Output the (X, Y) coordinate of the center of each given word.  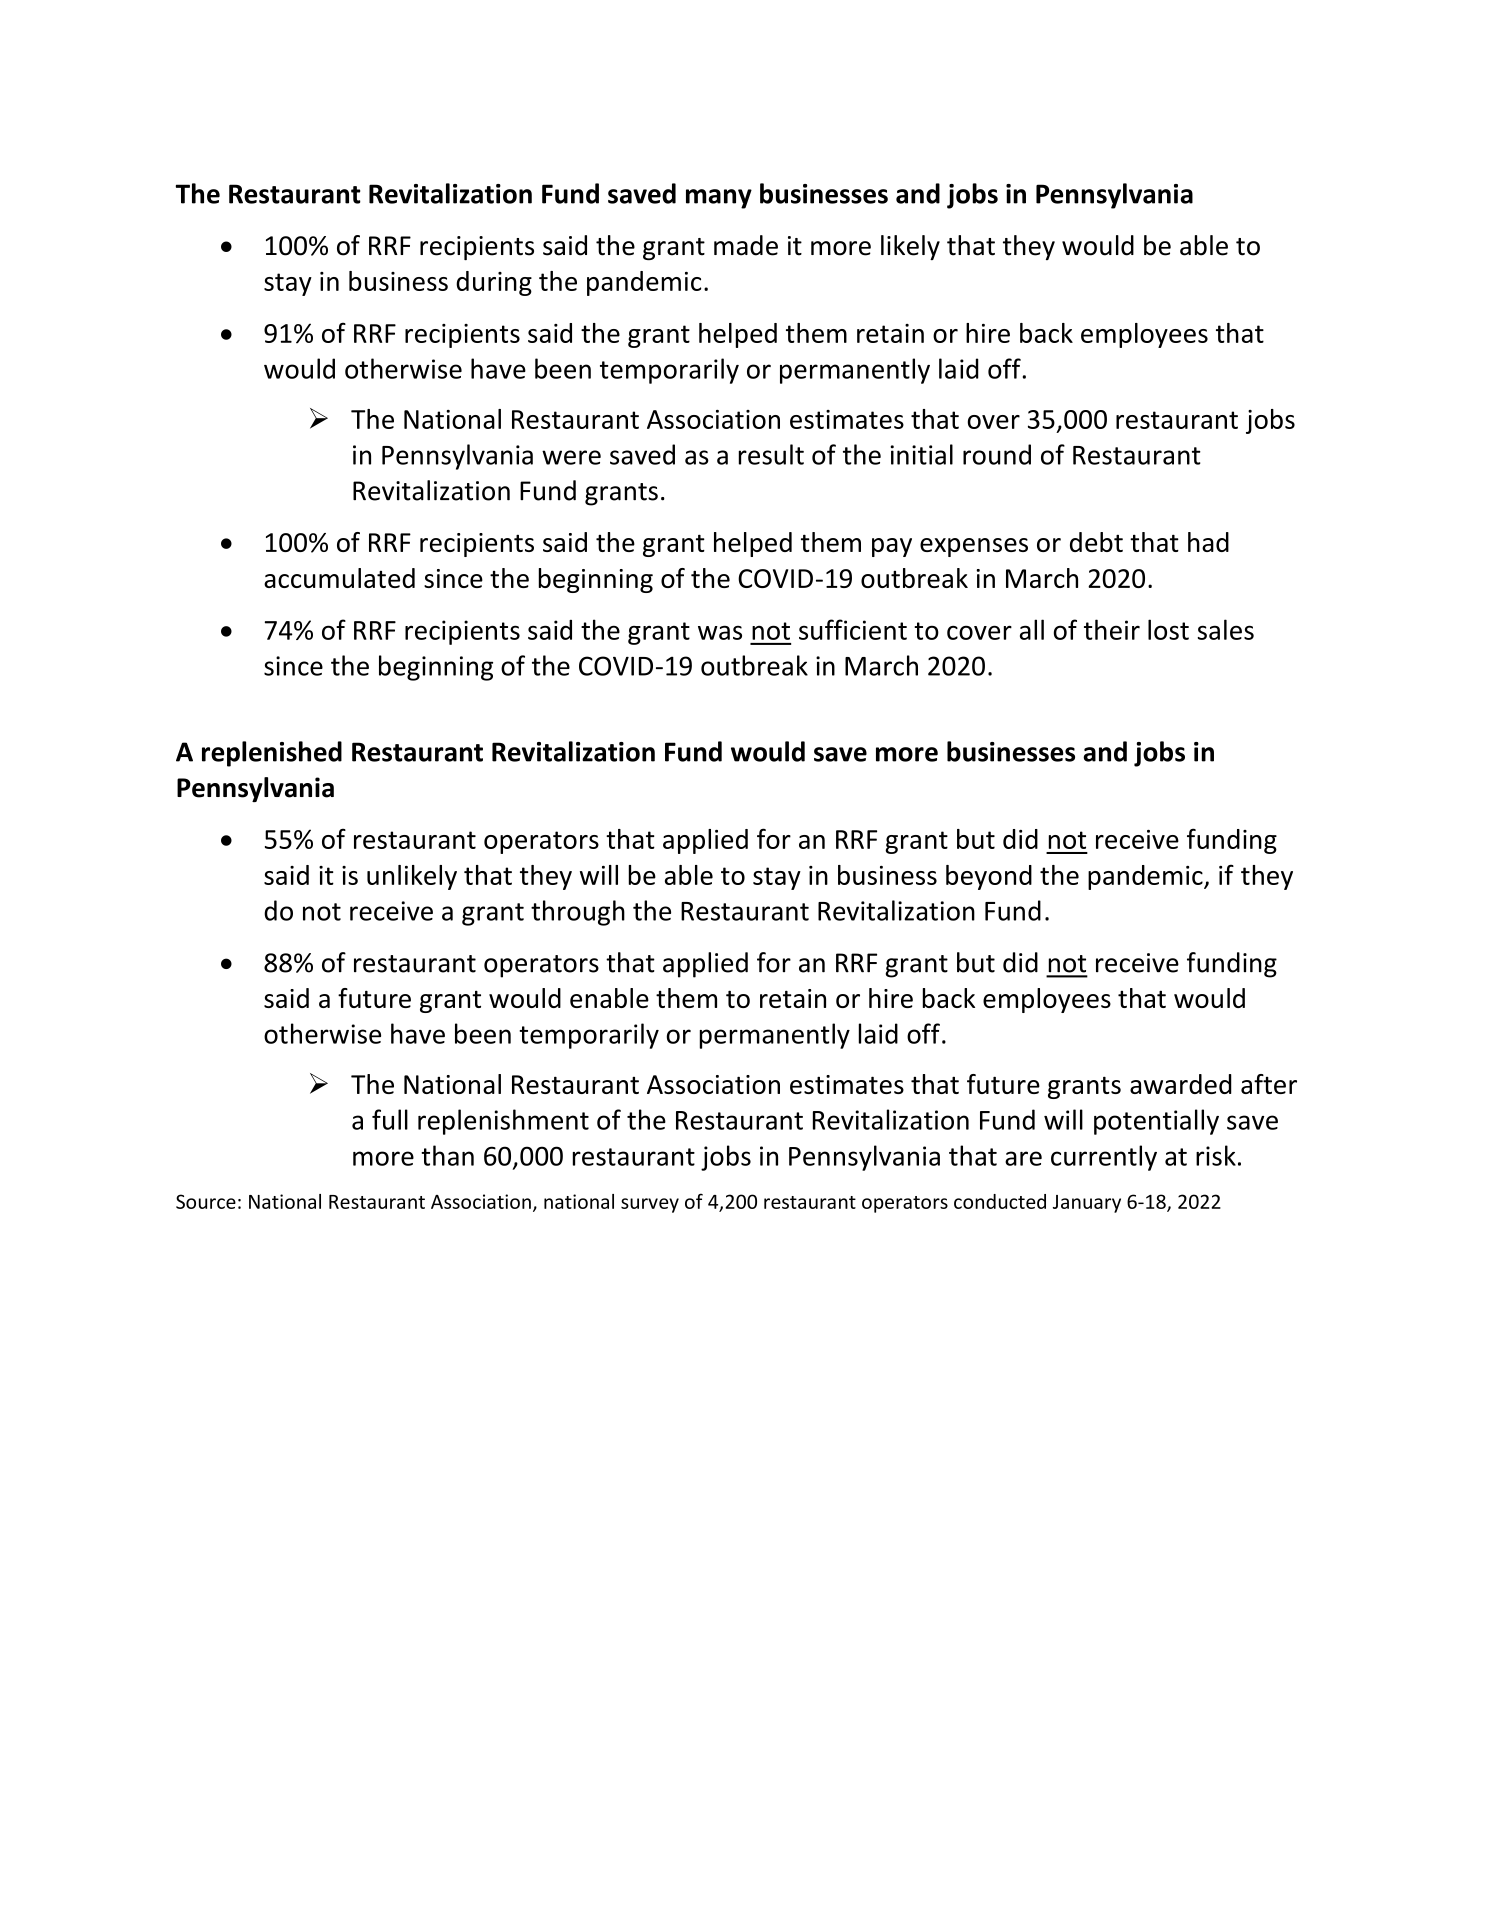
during (494, 283)
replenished (272, 754)
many (719, 199)
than (447, 1155)
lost (1168, 629)
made (746, 245)
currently (1104, 1158)
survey (650, 1205)
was (720, 632)
